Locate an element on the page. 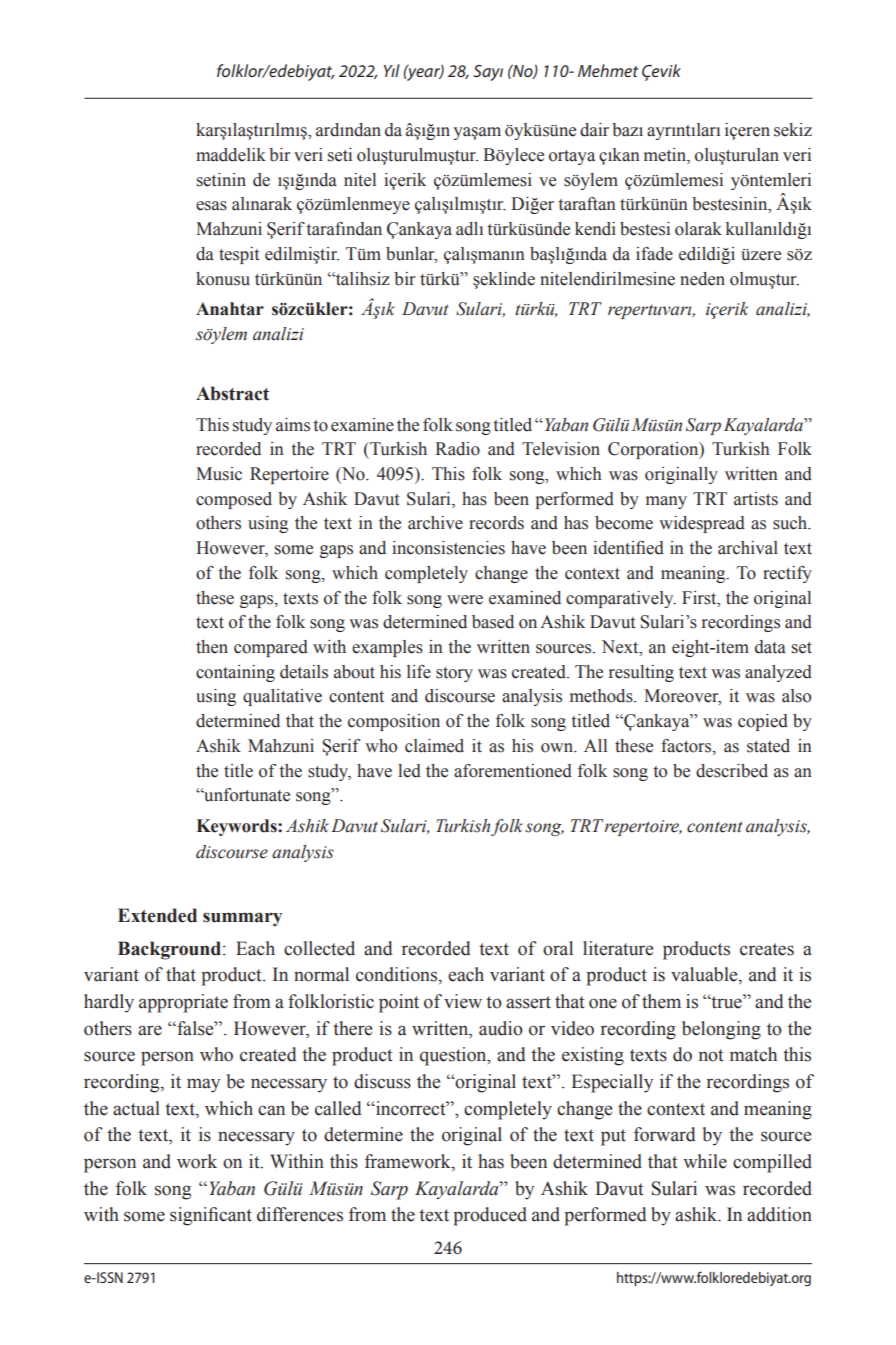  Background is located at coordinates (171, 950).
